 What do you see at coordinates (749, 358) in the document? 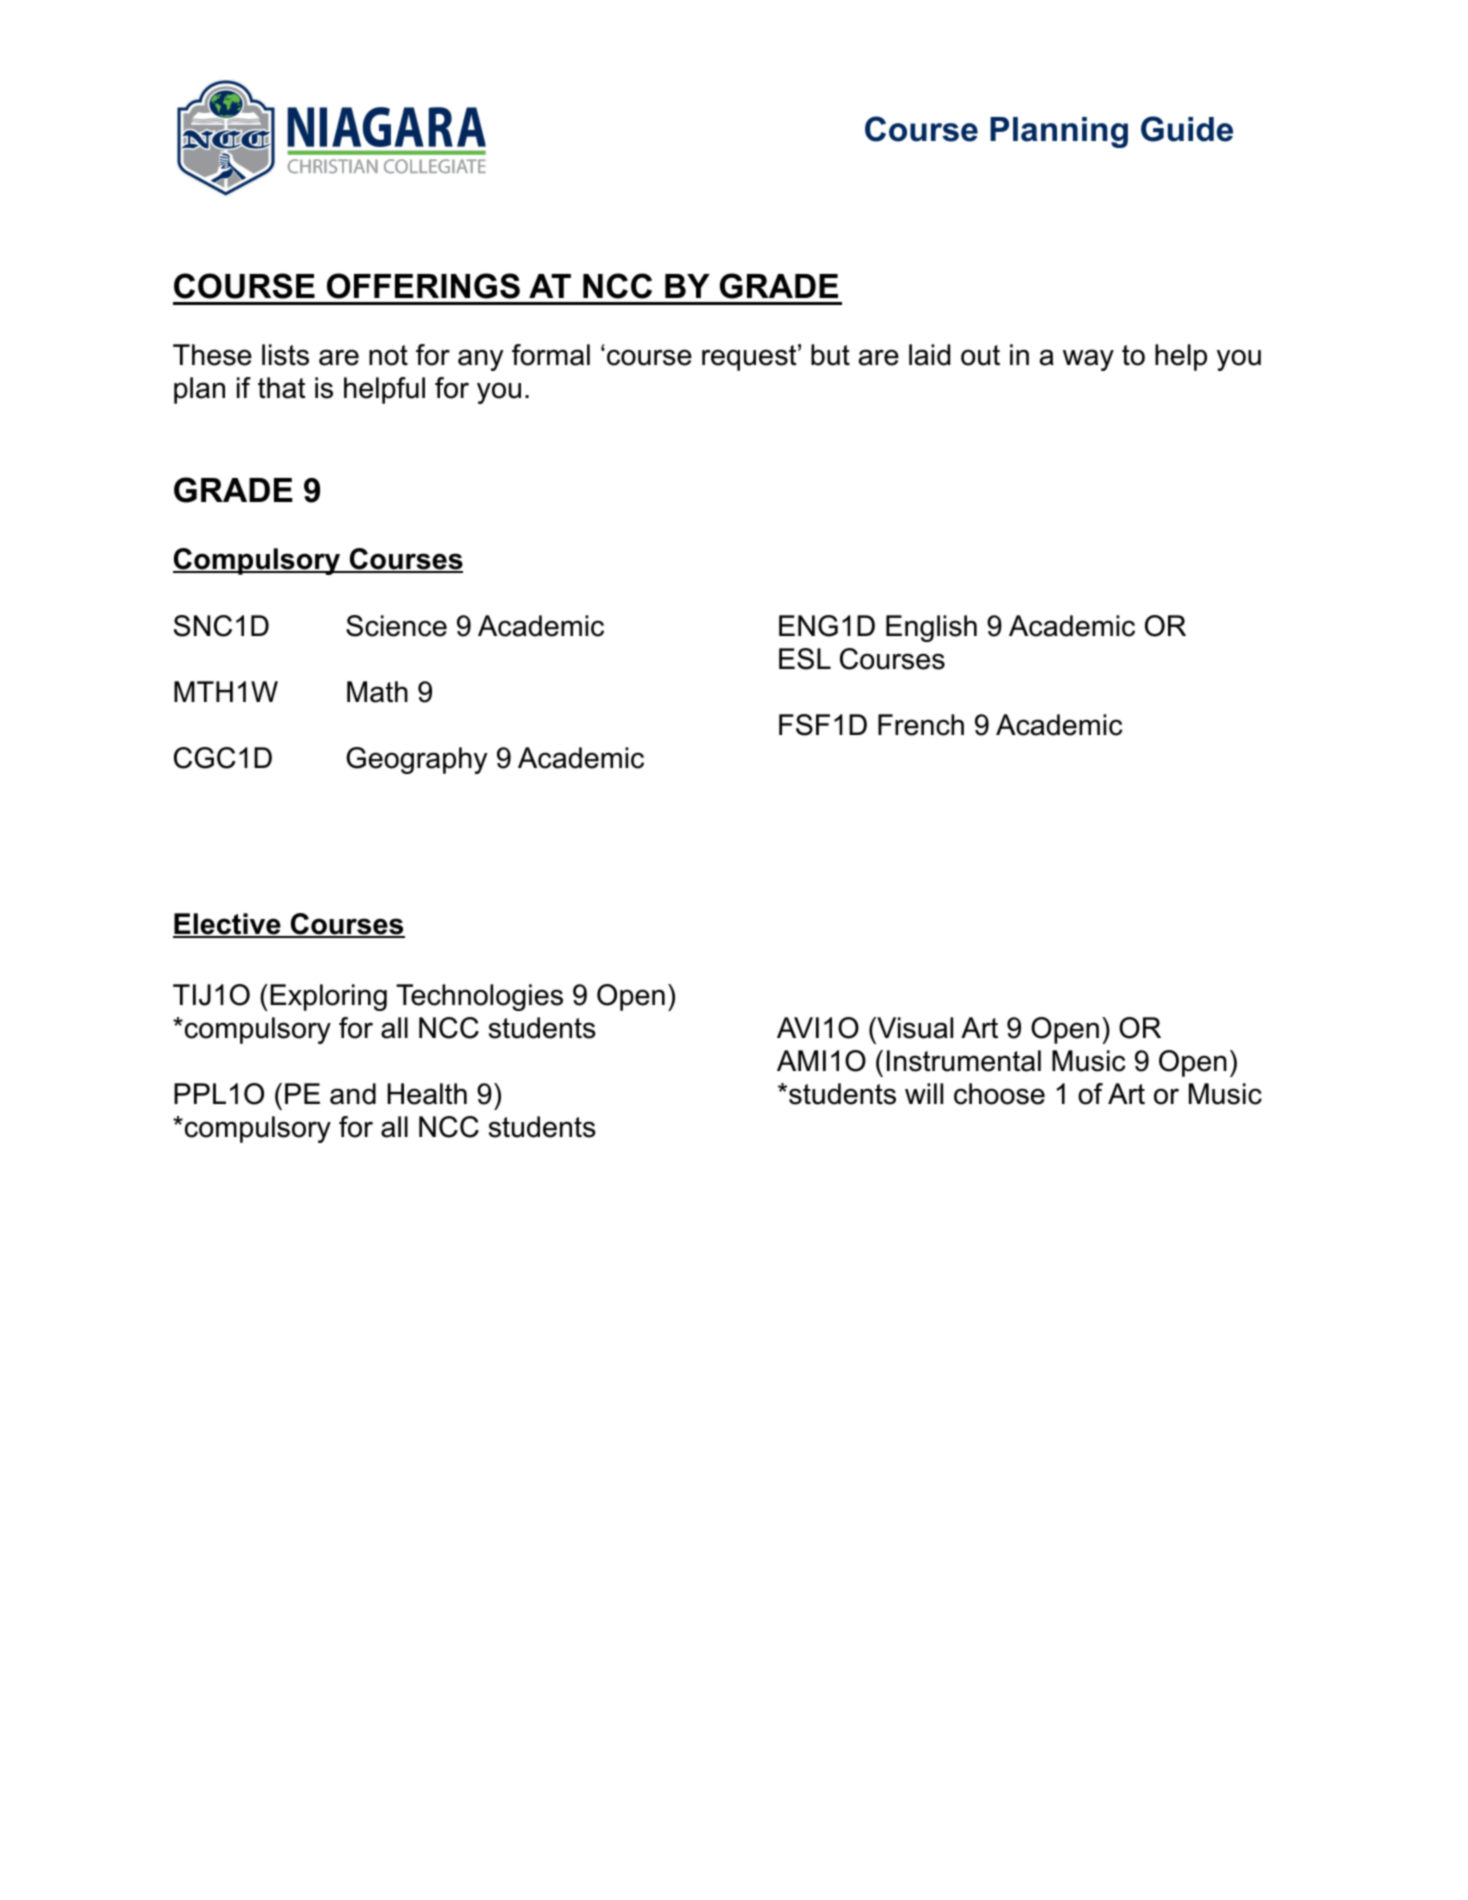
I see `request` at bounding box center [749, 358].
